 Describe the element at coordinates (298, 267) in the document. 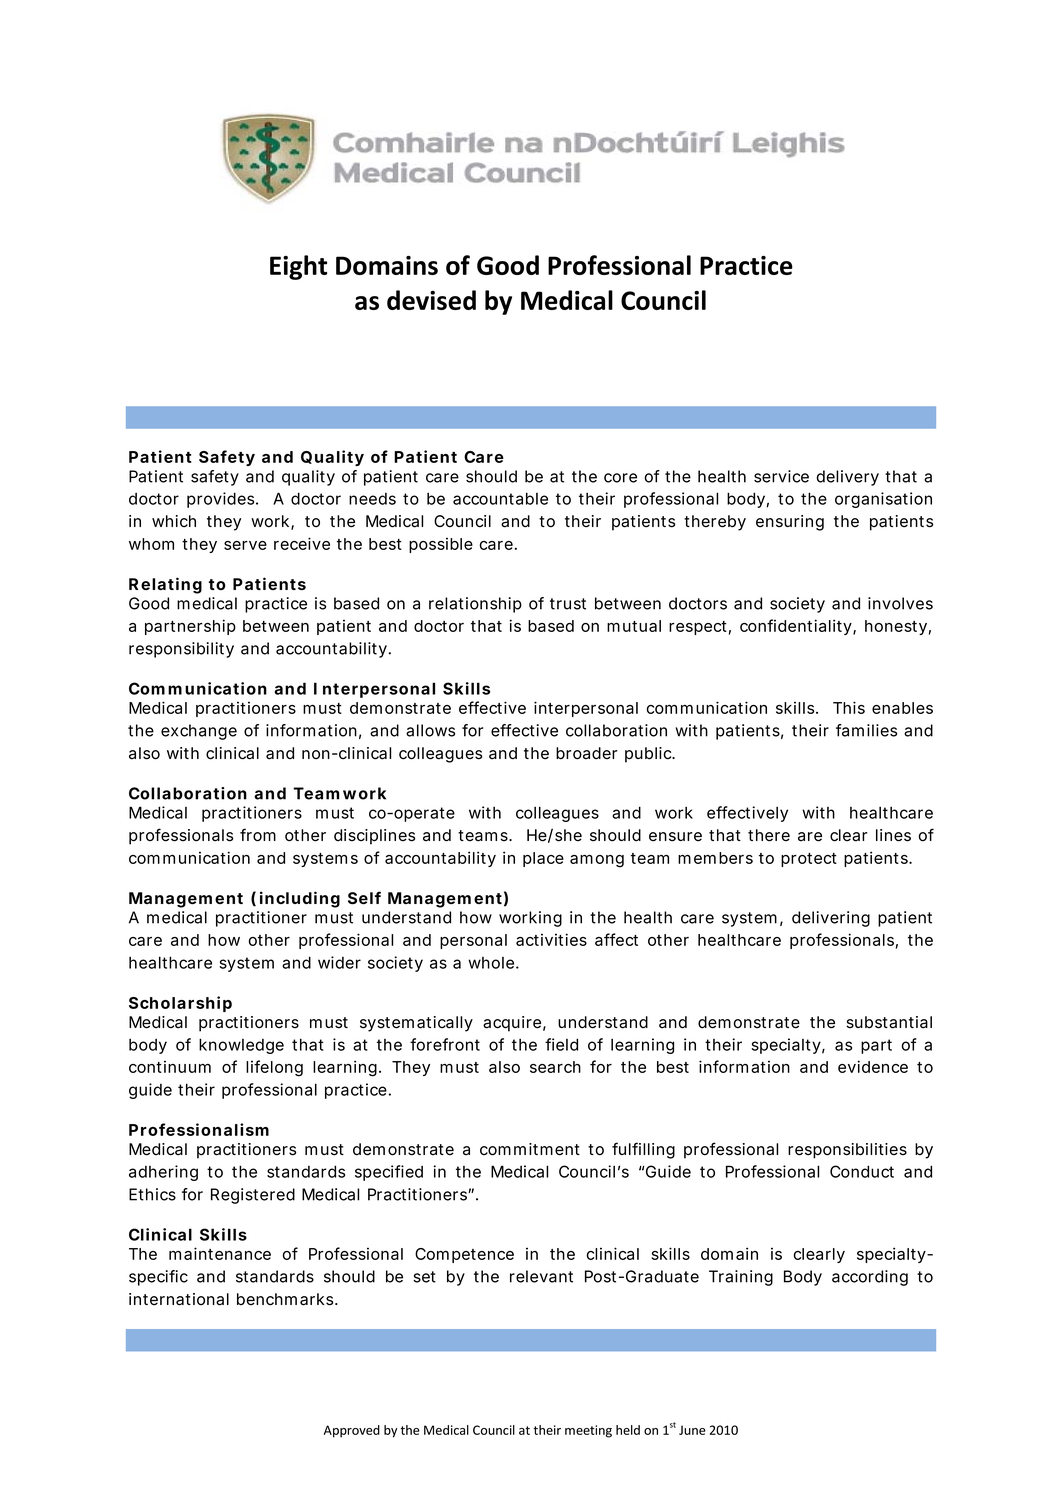

I see `Eight` at that location.
